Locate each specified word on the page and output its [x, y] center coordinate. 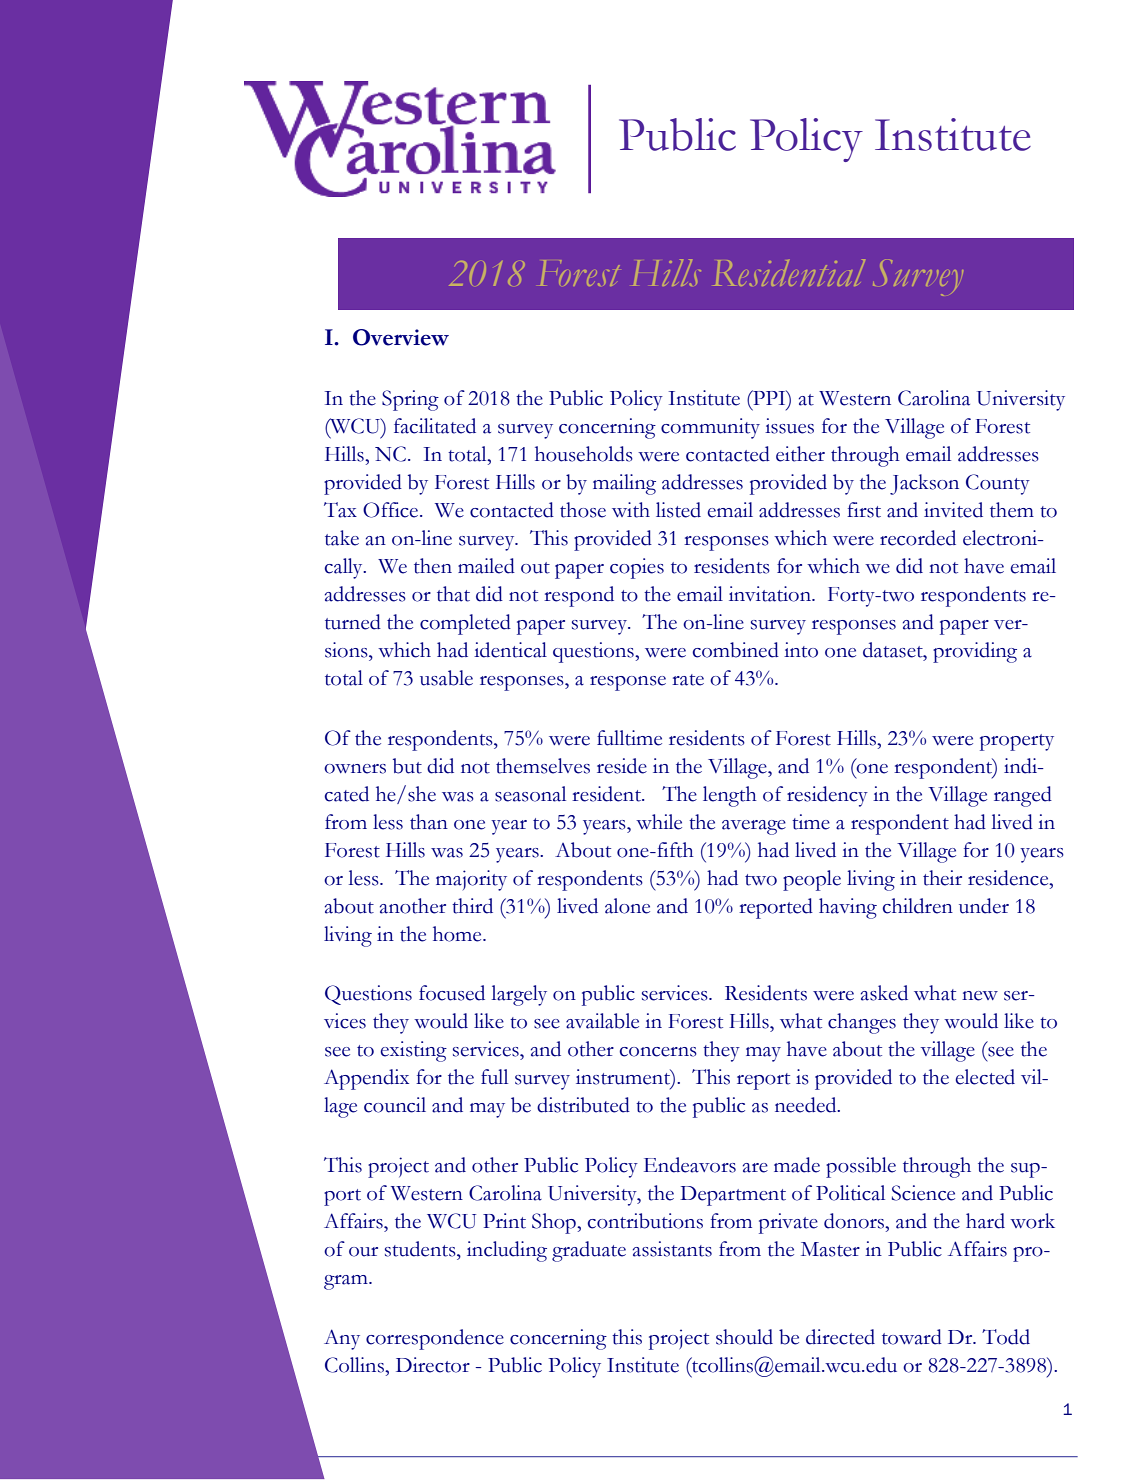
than [429, 822]
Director [433, 1365]
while [659, 822]
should [744, 1337]
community [710, 428]
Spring [410, 400]
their [942, 878]
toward [912, 1337]
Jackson [924, 484]
